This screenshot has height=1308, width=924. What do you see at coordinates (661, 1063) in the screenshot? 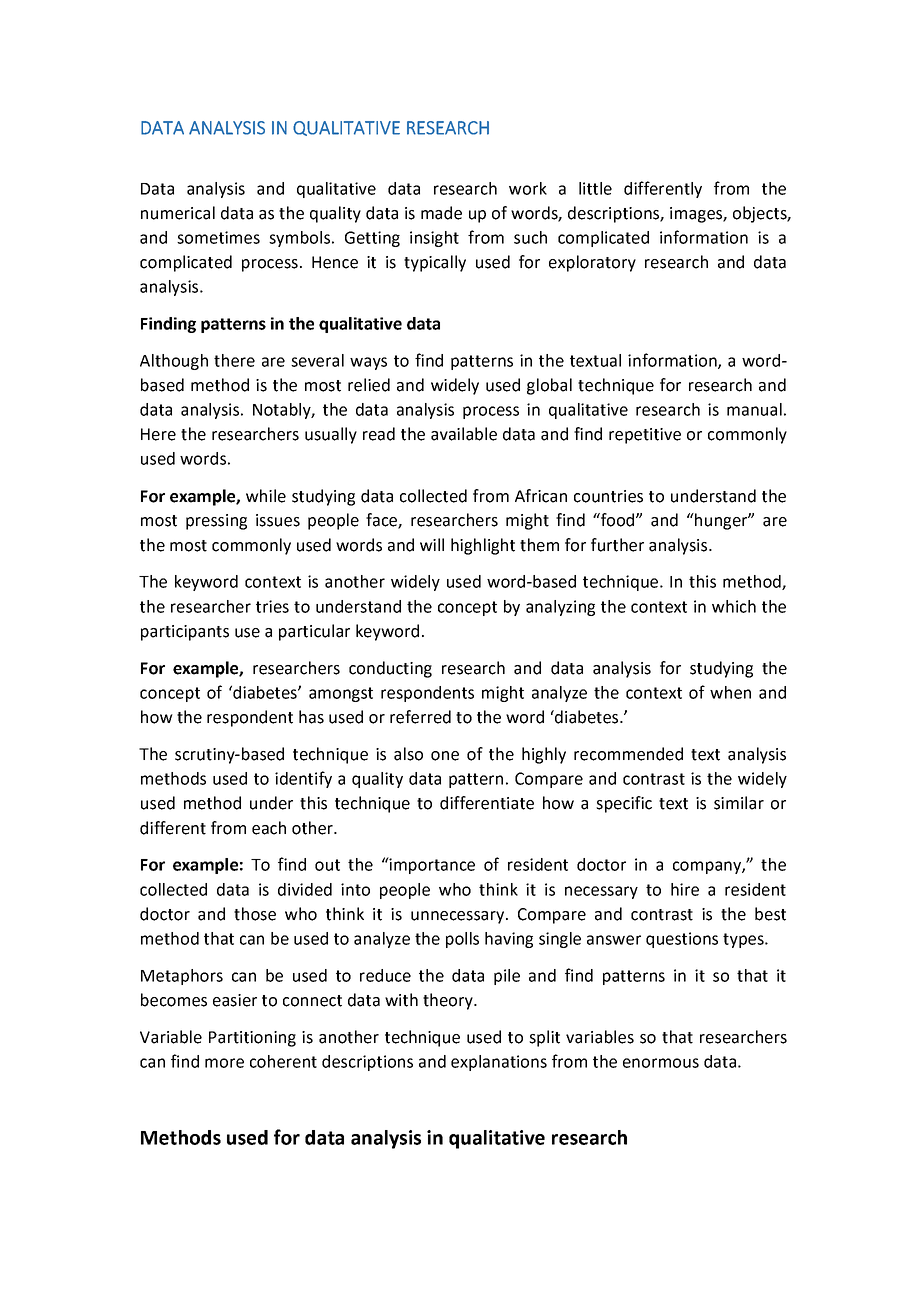
I see `enormous` at bounding box center [661, 1063].
